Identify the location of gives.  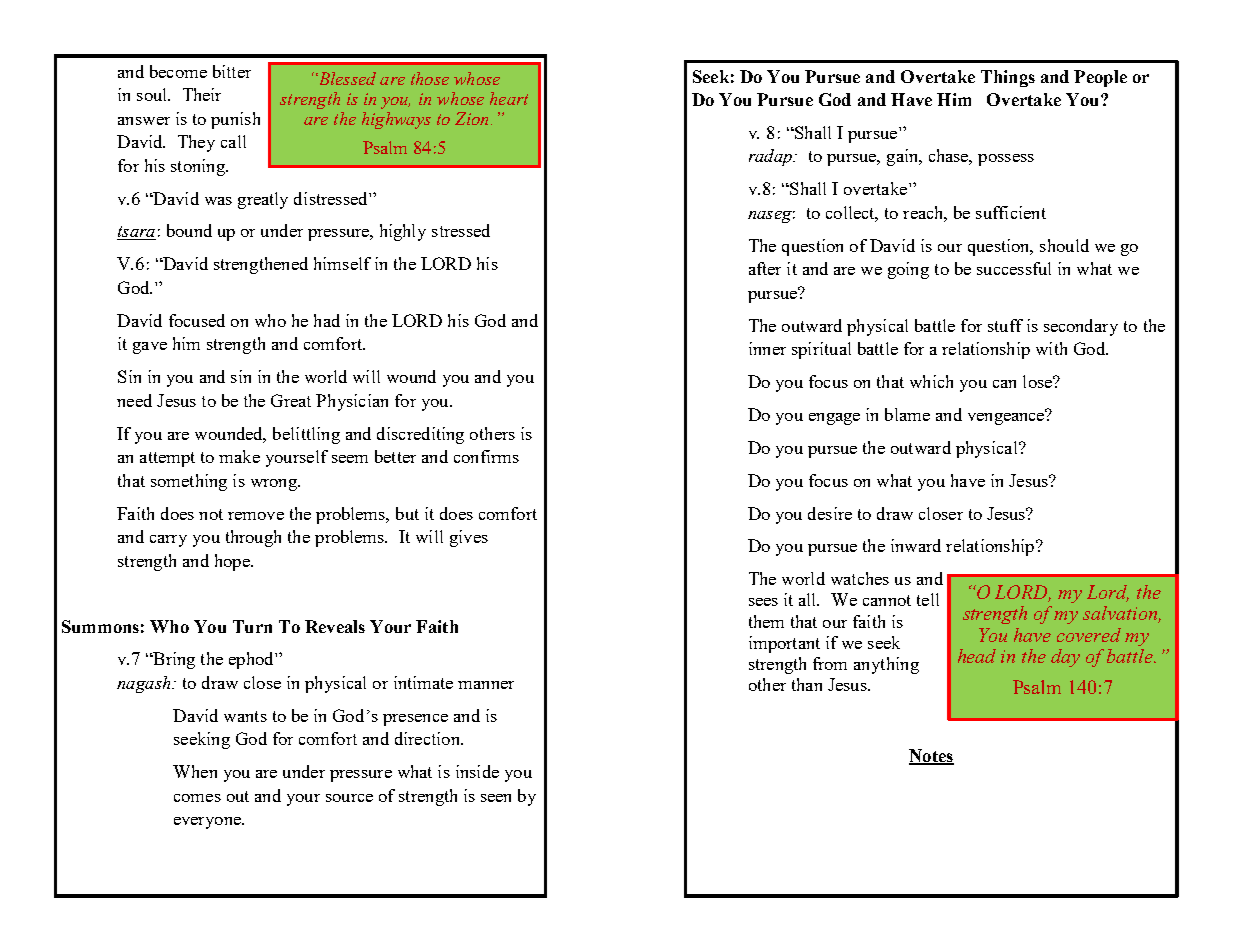
(469, 538).
